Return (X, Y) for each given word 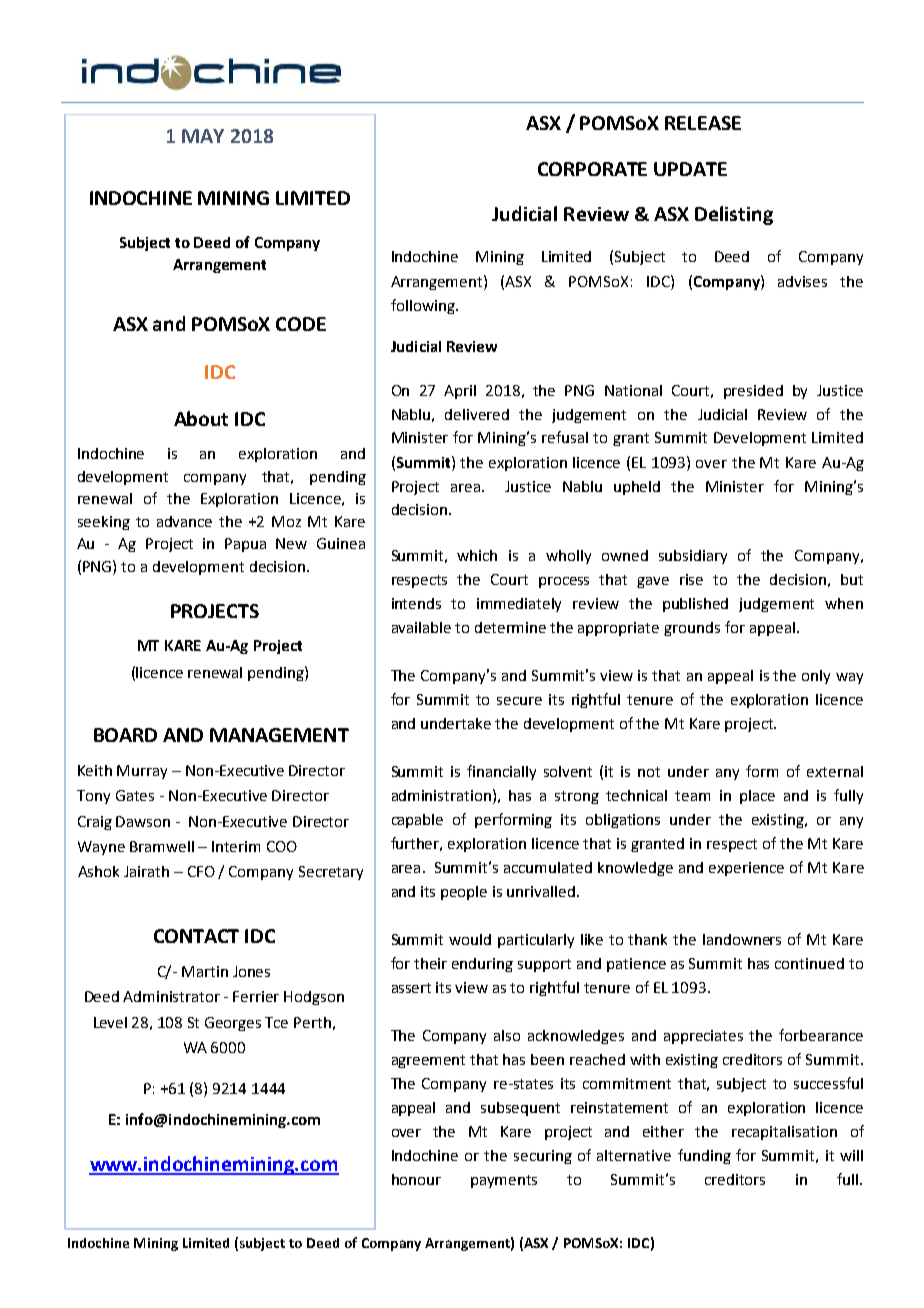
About (201, 418)
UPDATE (690, 169)
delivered (477, 414)
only (816, 677)
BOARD (125, 735)
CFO (201, 871)
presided (753, 392)
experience (746, 869)
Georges (233, 1024)
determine (510, 627)
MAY (203, 136)
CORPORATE (592, 169)
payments (504, 1181)
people (464, 893)
